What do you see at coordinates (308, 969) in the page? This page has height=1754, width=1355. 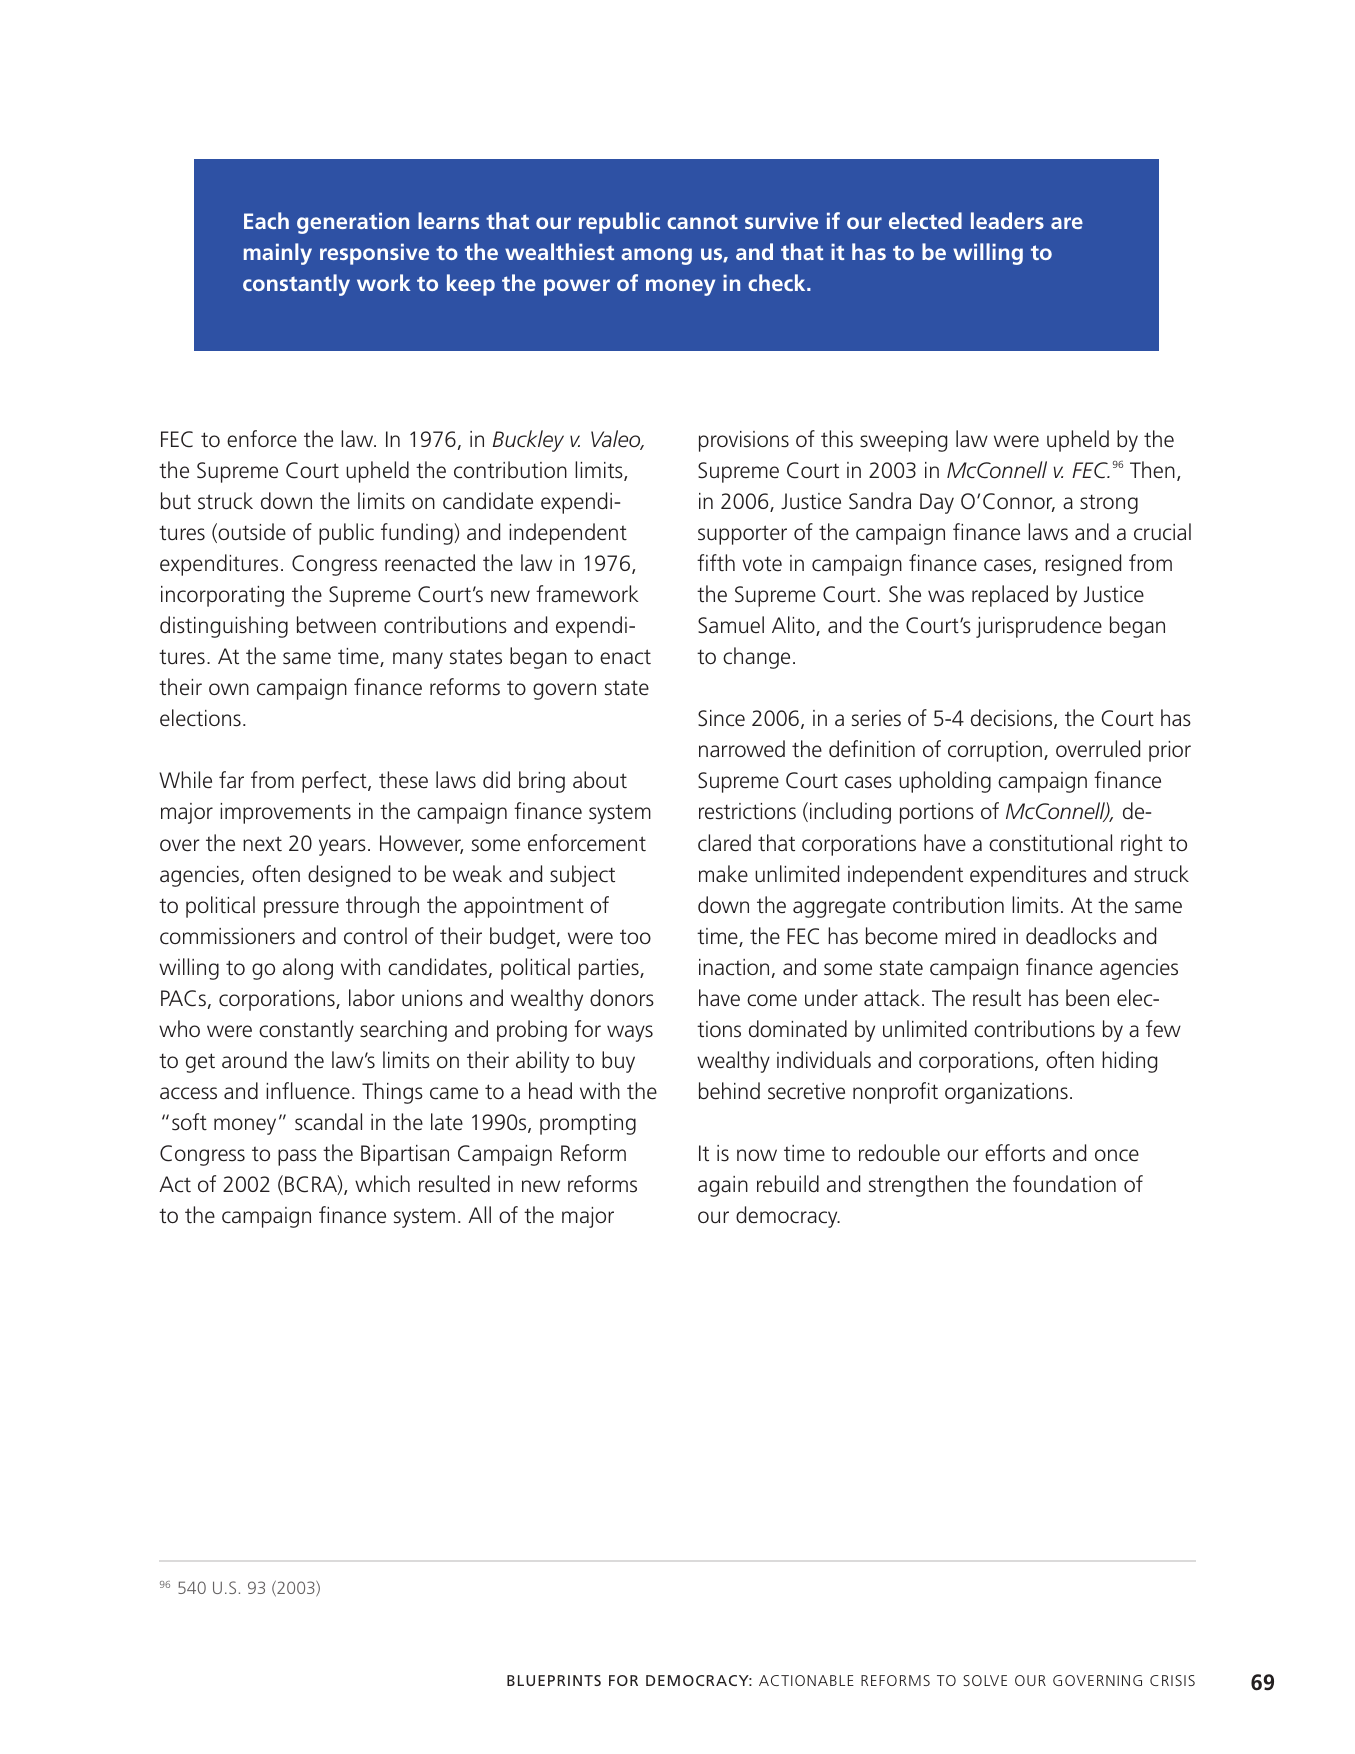 I see `along` at bounding box center [308, 969].
